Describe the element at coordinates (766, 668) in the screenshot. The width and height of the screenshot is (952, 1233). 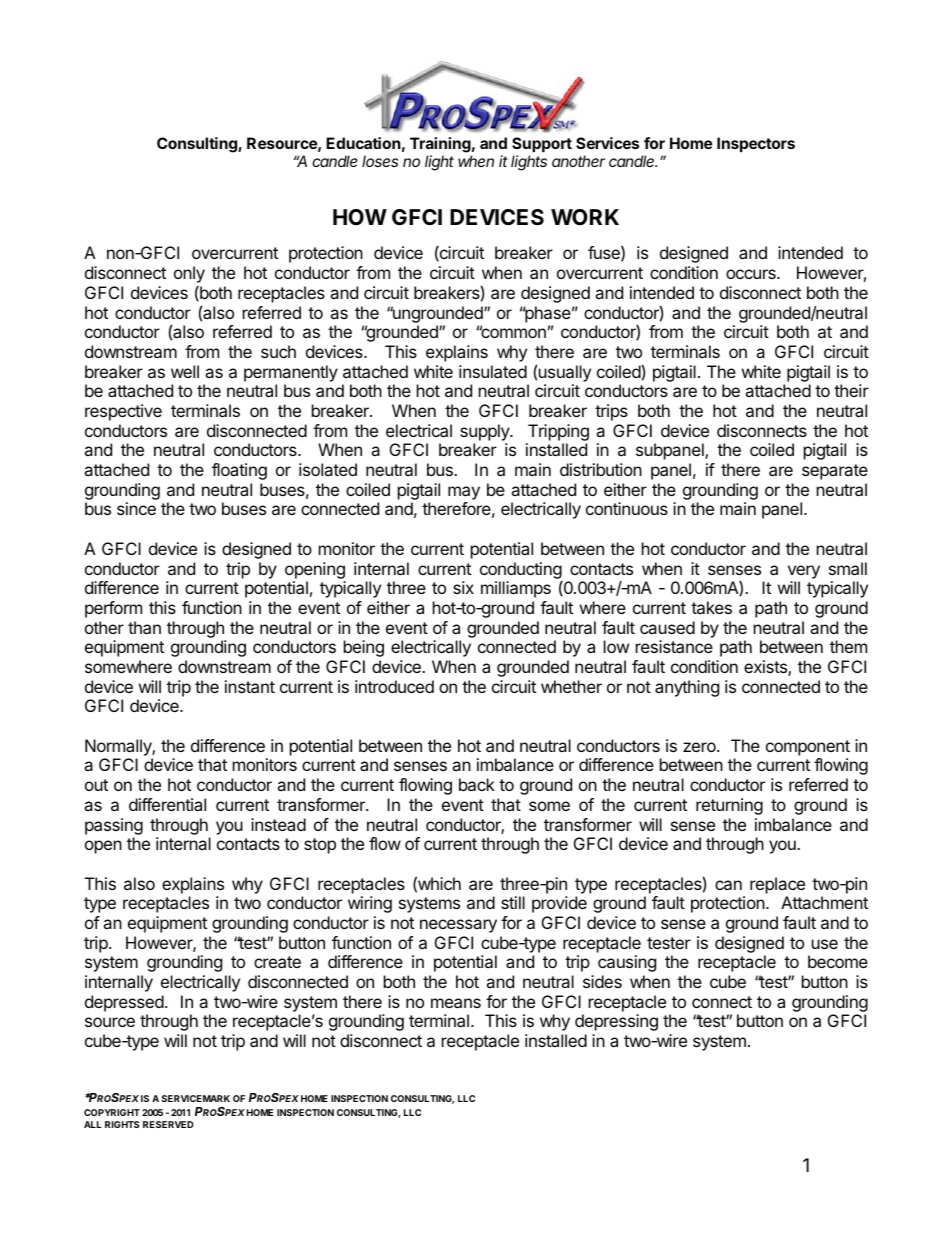
I see `exists` at that location.
